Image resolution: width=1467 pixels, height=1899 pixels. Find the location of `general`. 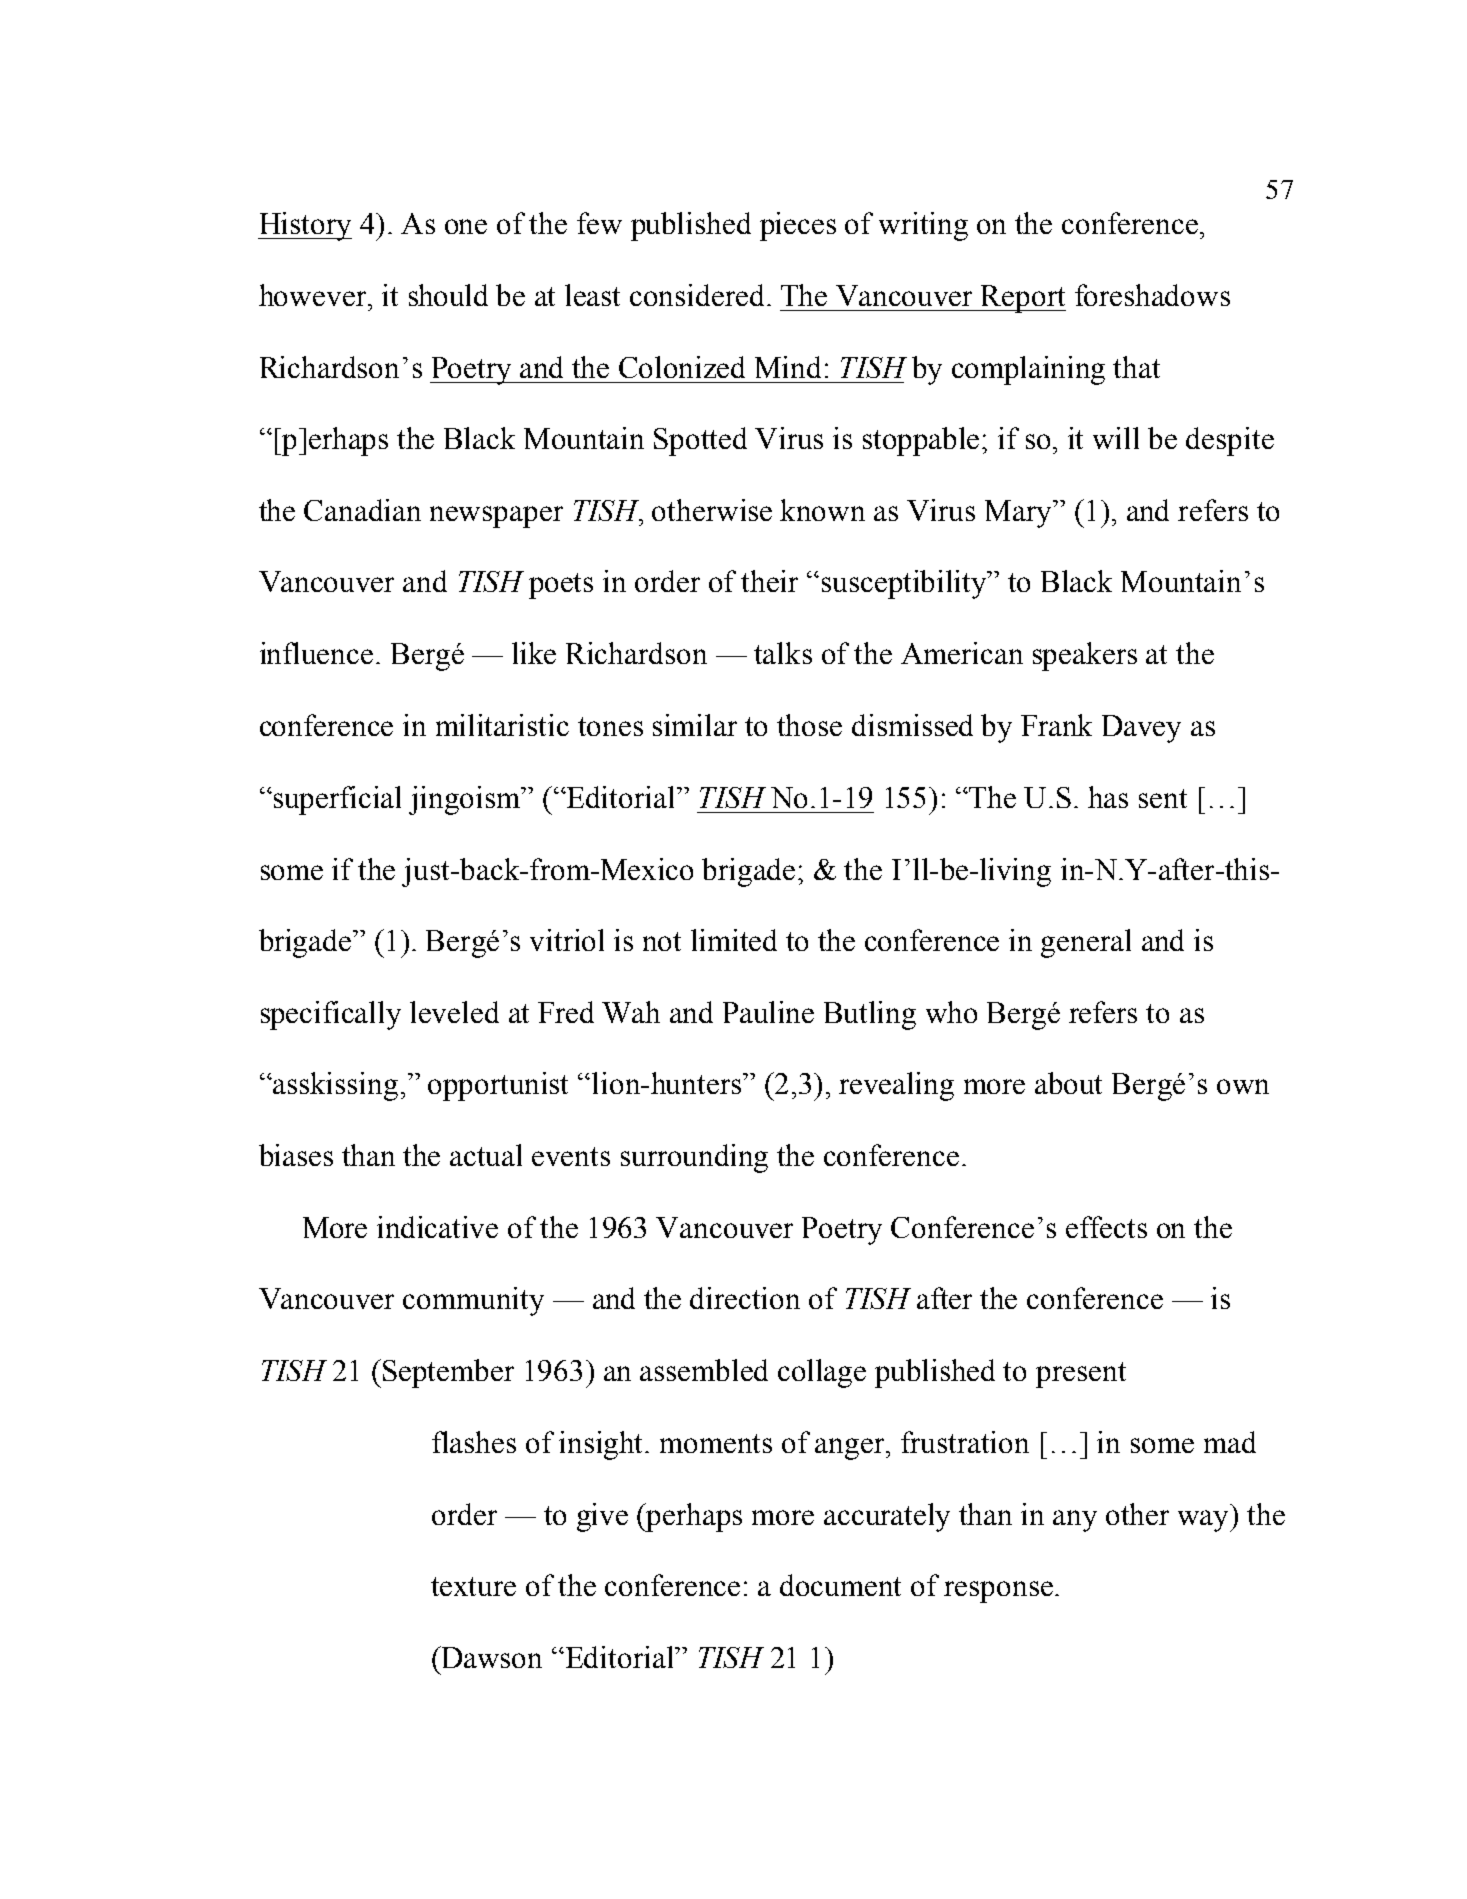

general is located at coordinates (1086, 943).
